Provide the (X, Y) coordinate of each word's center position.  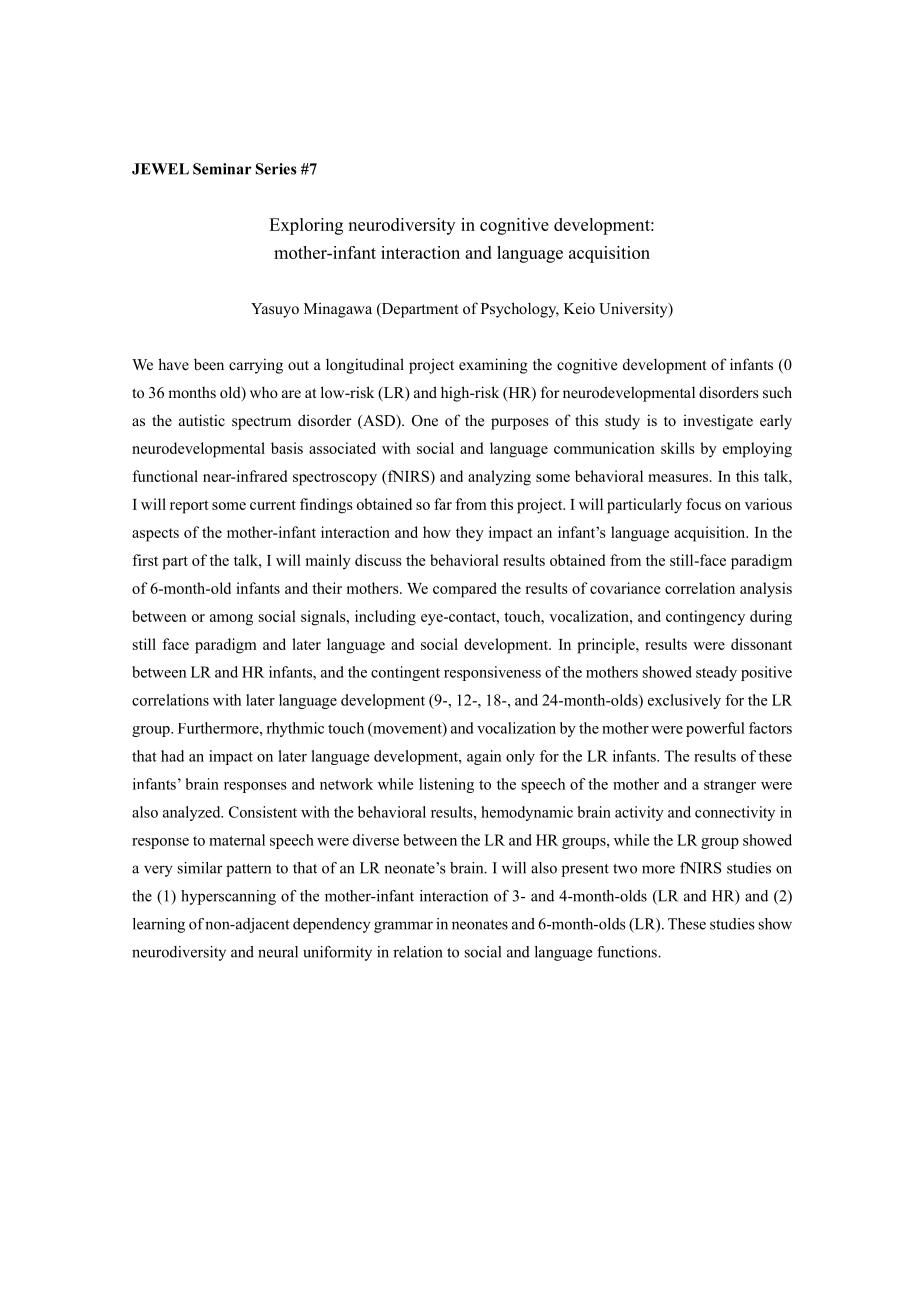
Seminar (222, 169)
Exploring (306, 226)
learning (159, 925)
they (470, 533)
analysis (766, 590)
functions (628, 952)
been (209, 364)
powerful (715, 729)
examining (493, 366)
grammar (403, 927)
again (484, 757)
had (172, 756)
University (634, 310)
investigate (718, 422)
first (145, 560)
